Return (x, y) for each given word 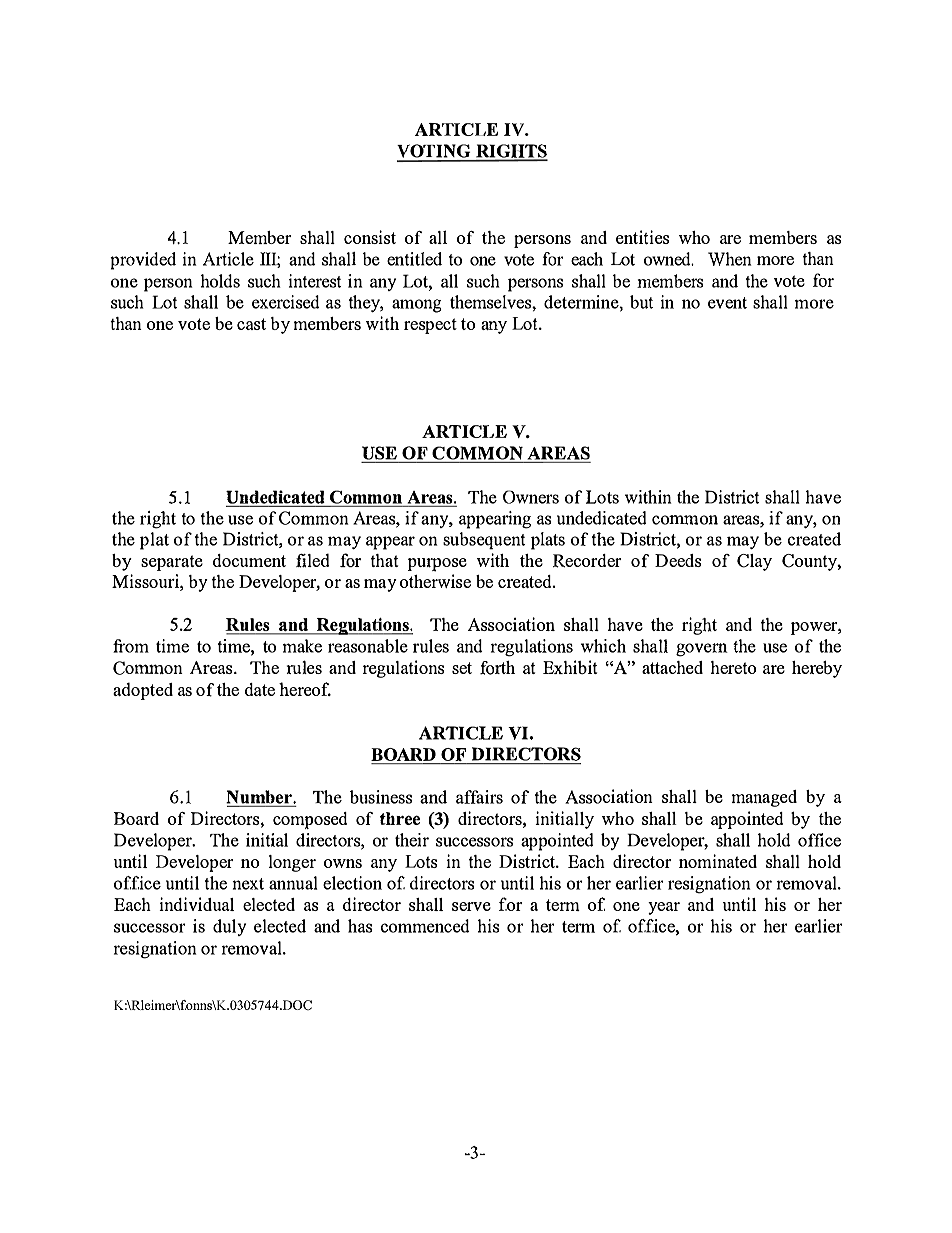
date (260, 689)
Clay (754, 562)
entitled (414, 259)
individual (196, 904)
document (249, 560)
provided (143, 261)
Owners (531, 497)
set (462, 668)
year (664, 908)
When (729, 259)
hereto (733, 667)
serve (471, 906)
